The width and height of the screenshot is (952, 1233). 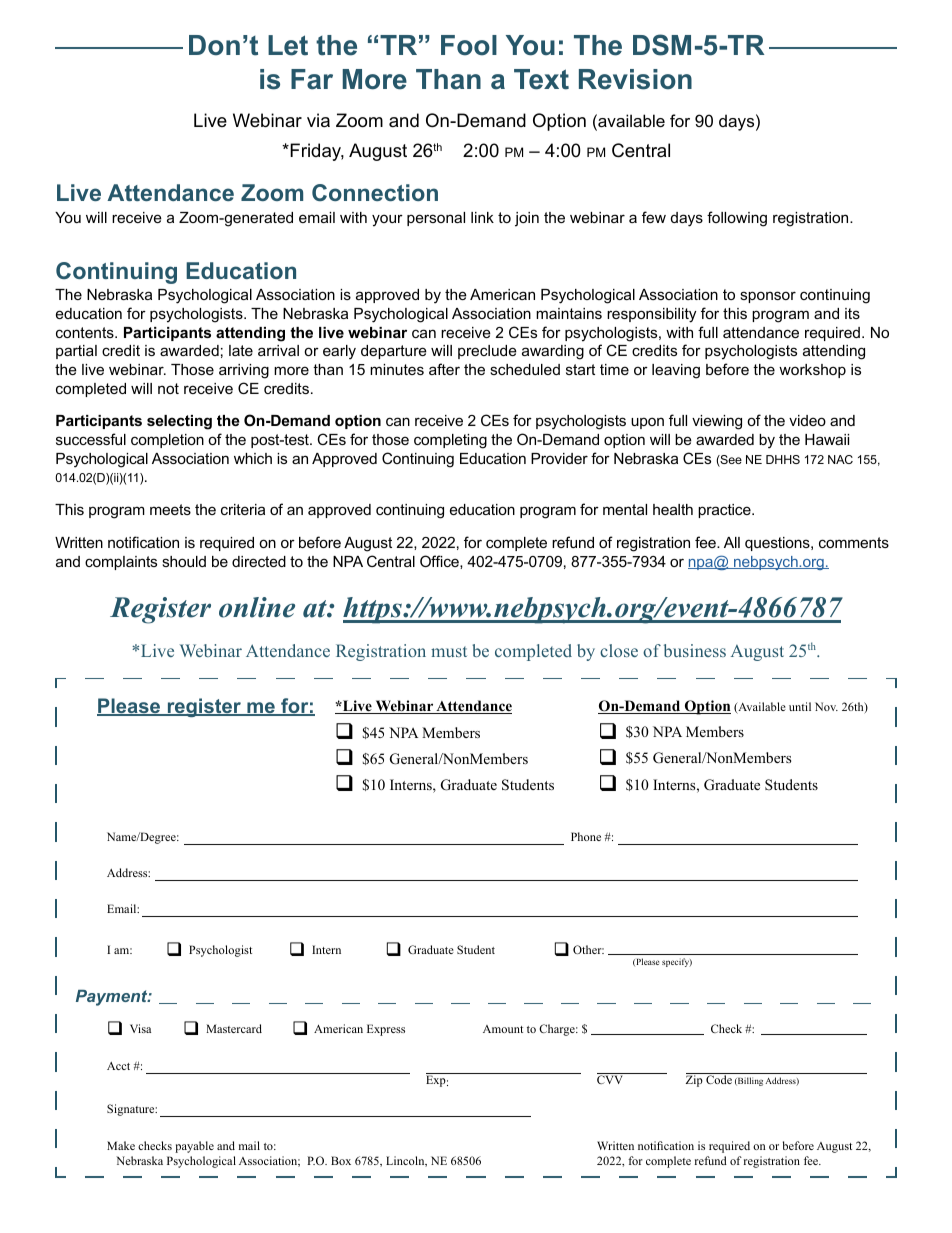 I want to click on Revision, so click(x=635, y=79).
